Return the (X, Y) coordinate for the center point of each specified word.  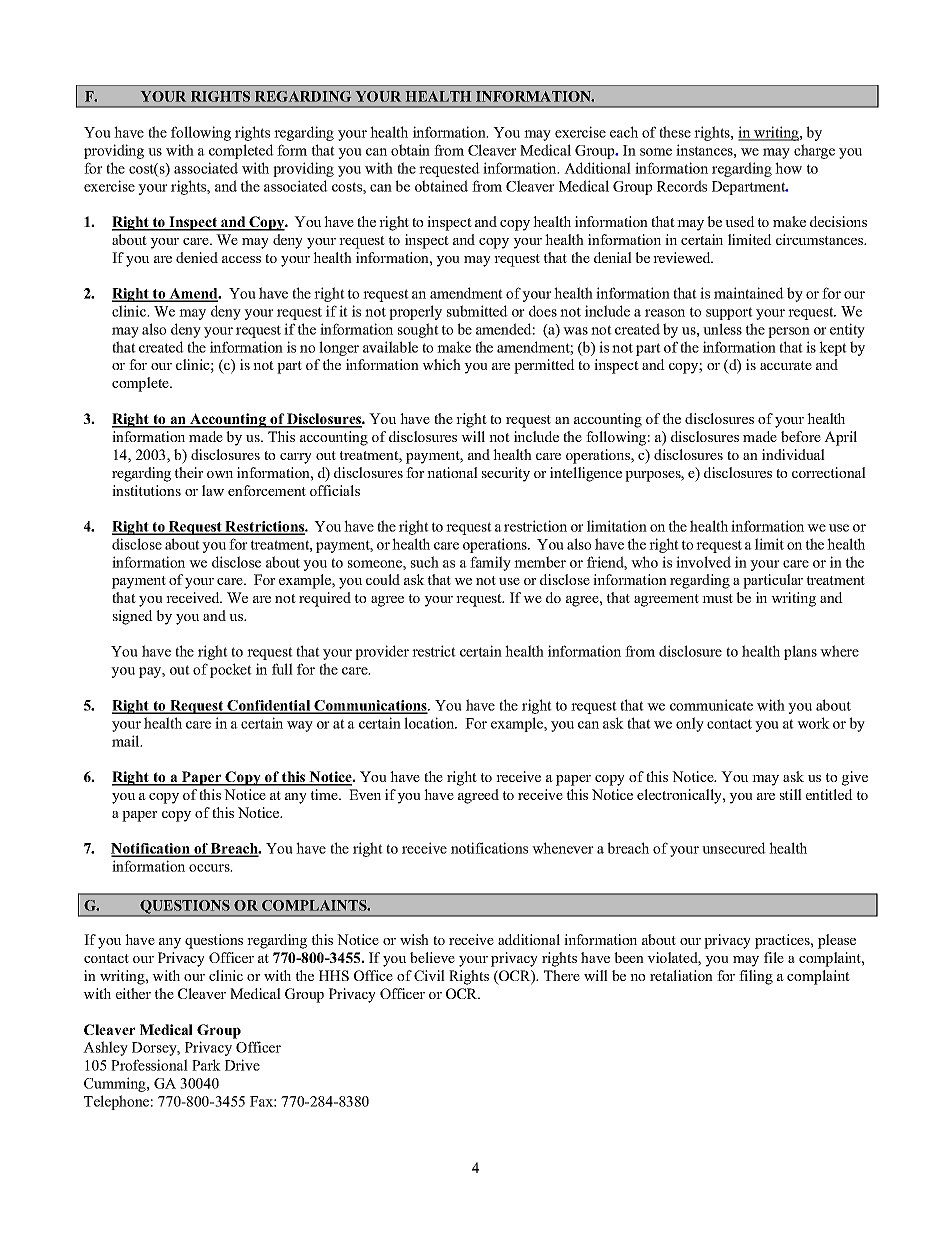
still (791, 794)
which (441, 364)
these (675, 132)
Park (206, 1065)
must (717, 598)
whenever (563, 848)
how (788, 168)
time (325, 794)
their (189, 472)
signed (133, 617)
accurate (786, 365)
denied (197, 257)
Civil (429, 975)
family (490, 563)
